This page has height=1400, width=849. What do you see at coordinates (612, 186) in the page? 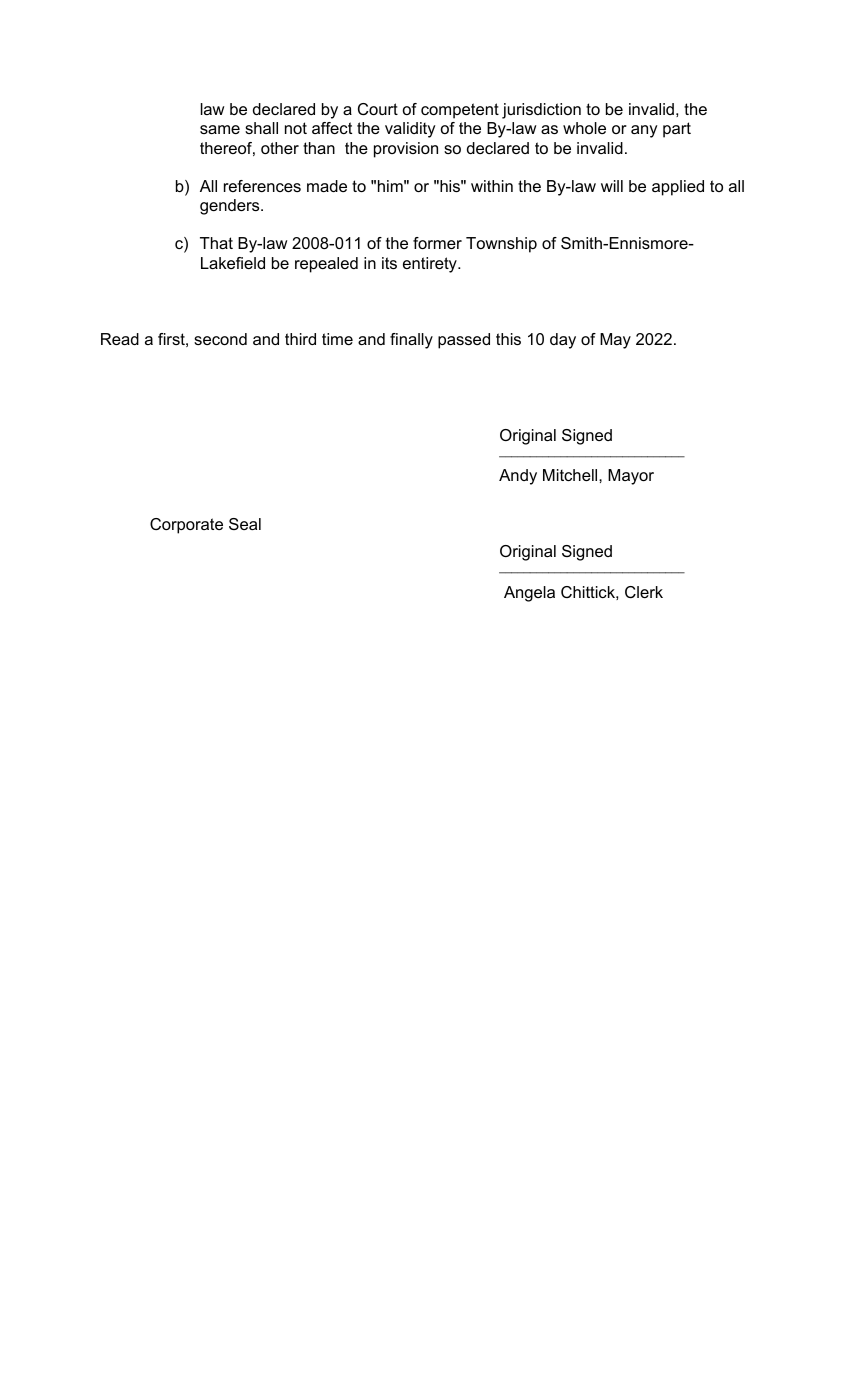
I see `will` at bounding box center [612, 186].
